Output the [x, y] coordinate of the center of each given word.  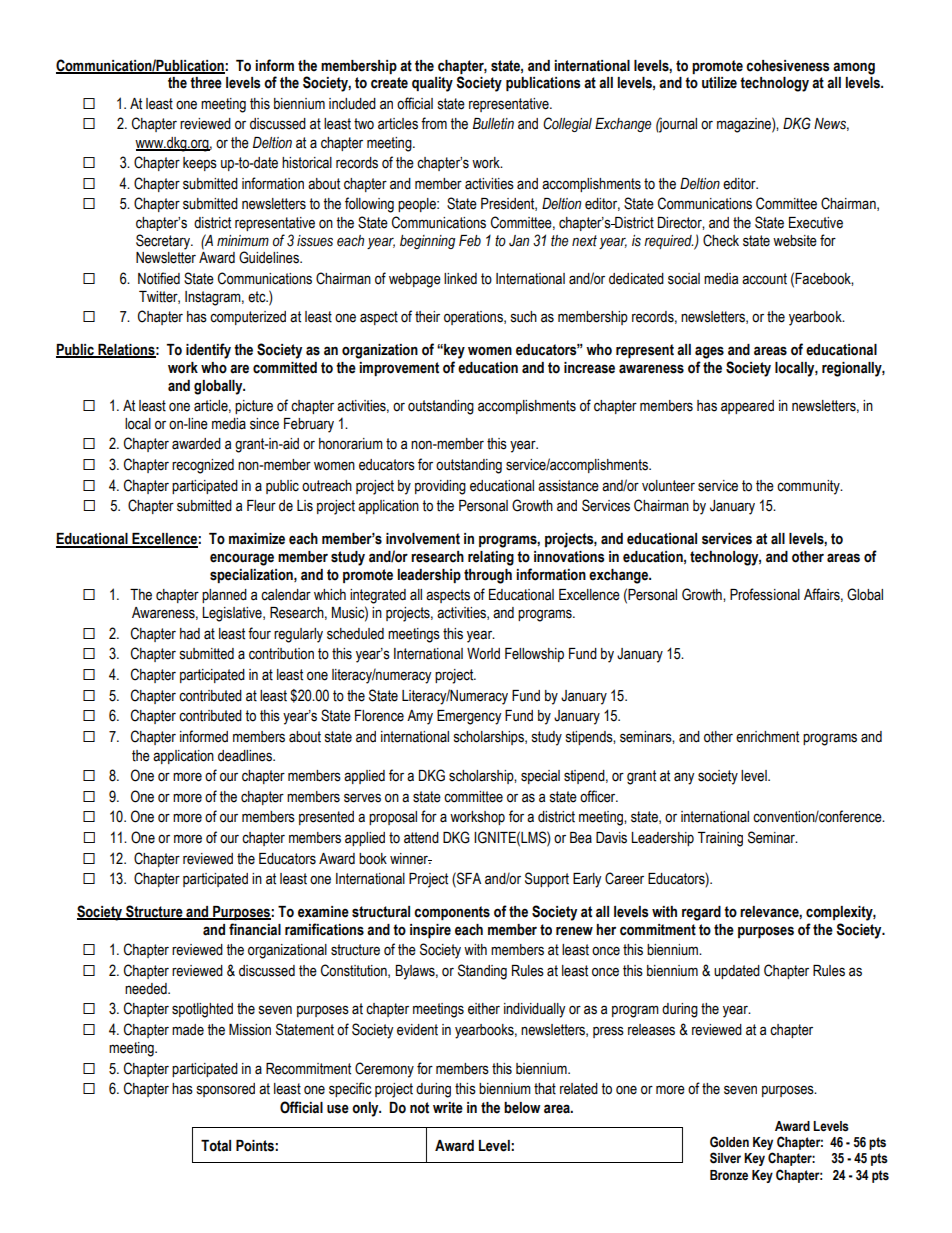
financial [255, 929]
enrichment [767, 737]
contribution [281, 654]
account [764, 279]
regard [701, 913]
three [206, 83]
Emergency [469, 717]
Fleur [261, 506]
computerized [248, 318]
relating [491, 558]
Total [216, 1146]
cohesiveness [788, 66]
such [524, 317]
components [452, 913]
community [809, 487]
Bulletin [493, 124]
